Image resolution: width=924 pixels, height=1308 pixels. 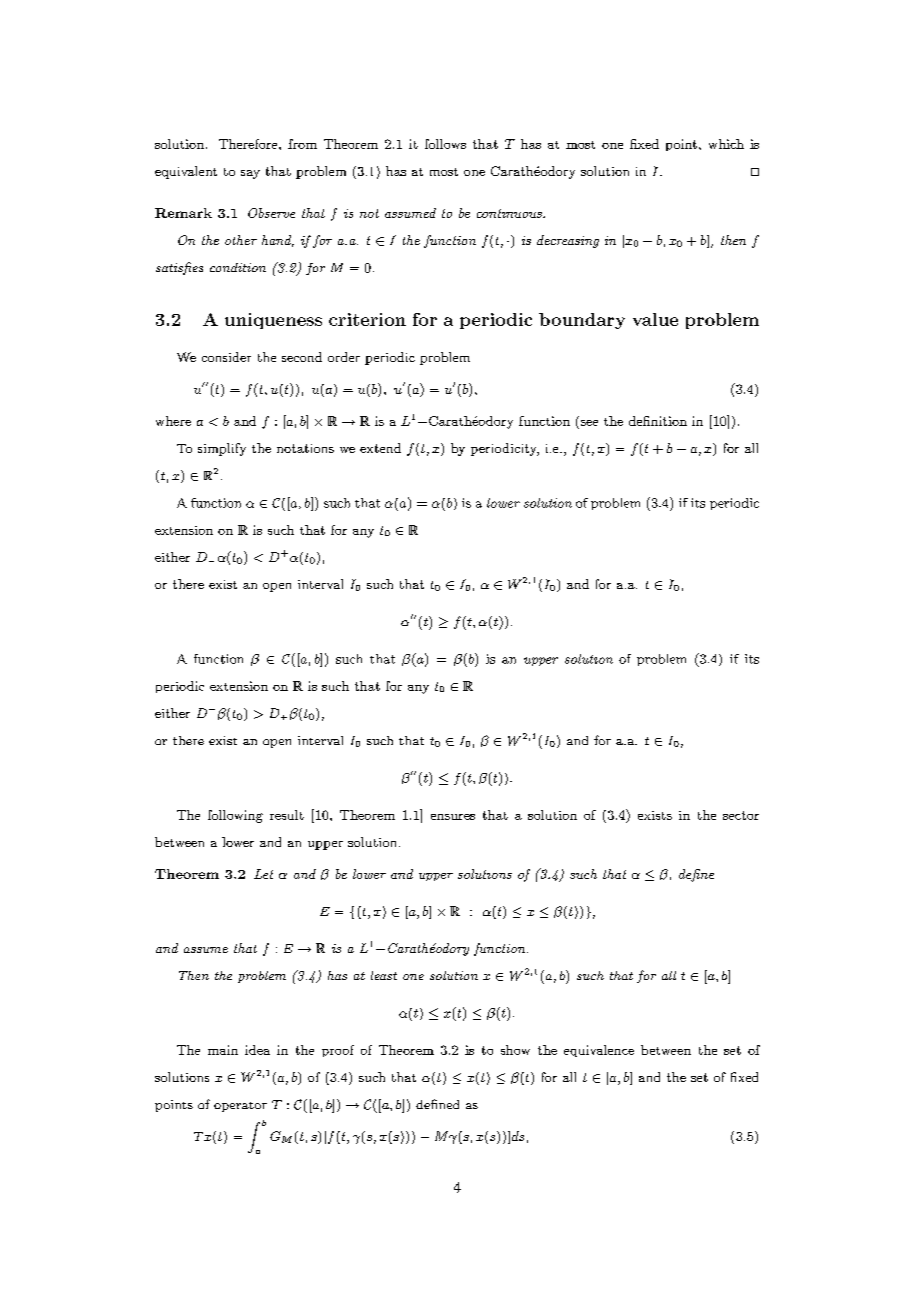 What do you see at coordinates (250, 174) in the page?
I see `say` at bounding box center [250, 174].
